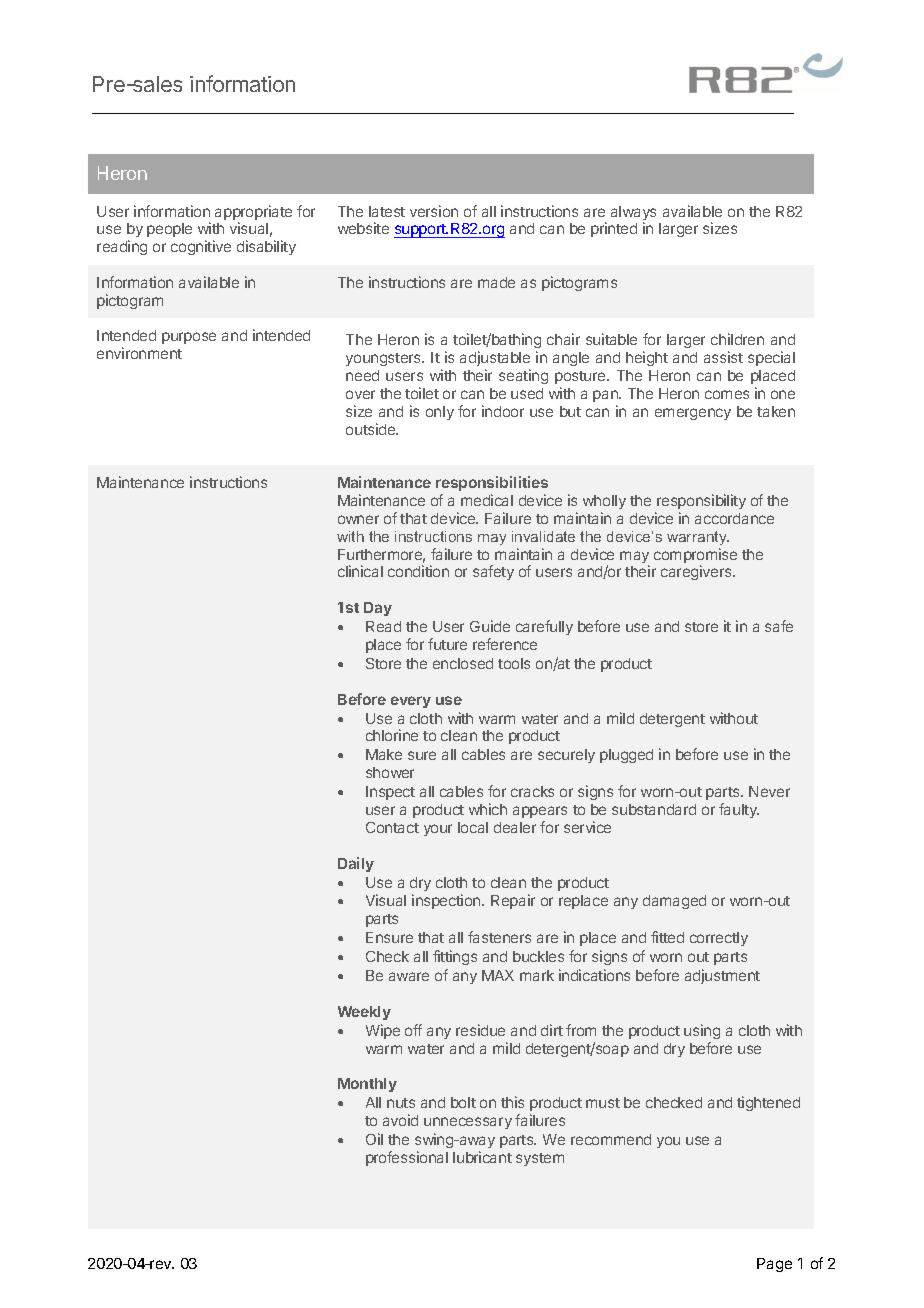 Image resolution: width=924 pixels, height=1308 pixels. Describe the element at coordinates (482, 1157) in the screenshot. I see `lubricant` at that location.
